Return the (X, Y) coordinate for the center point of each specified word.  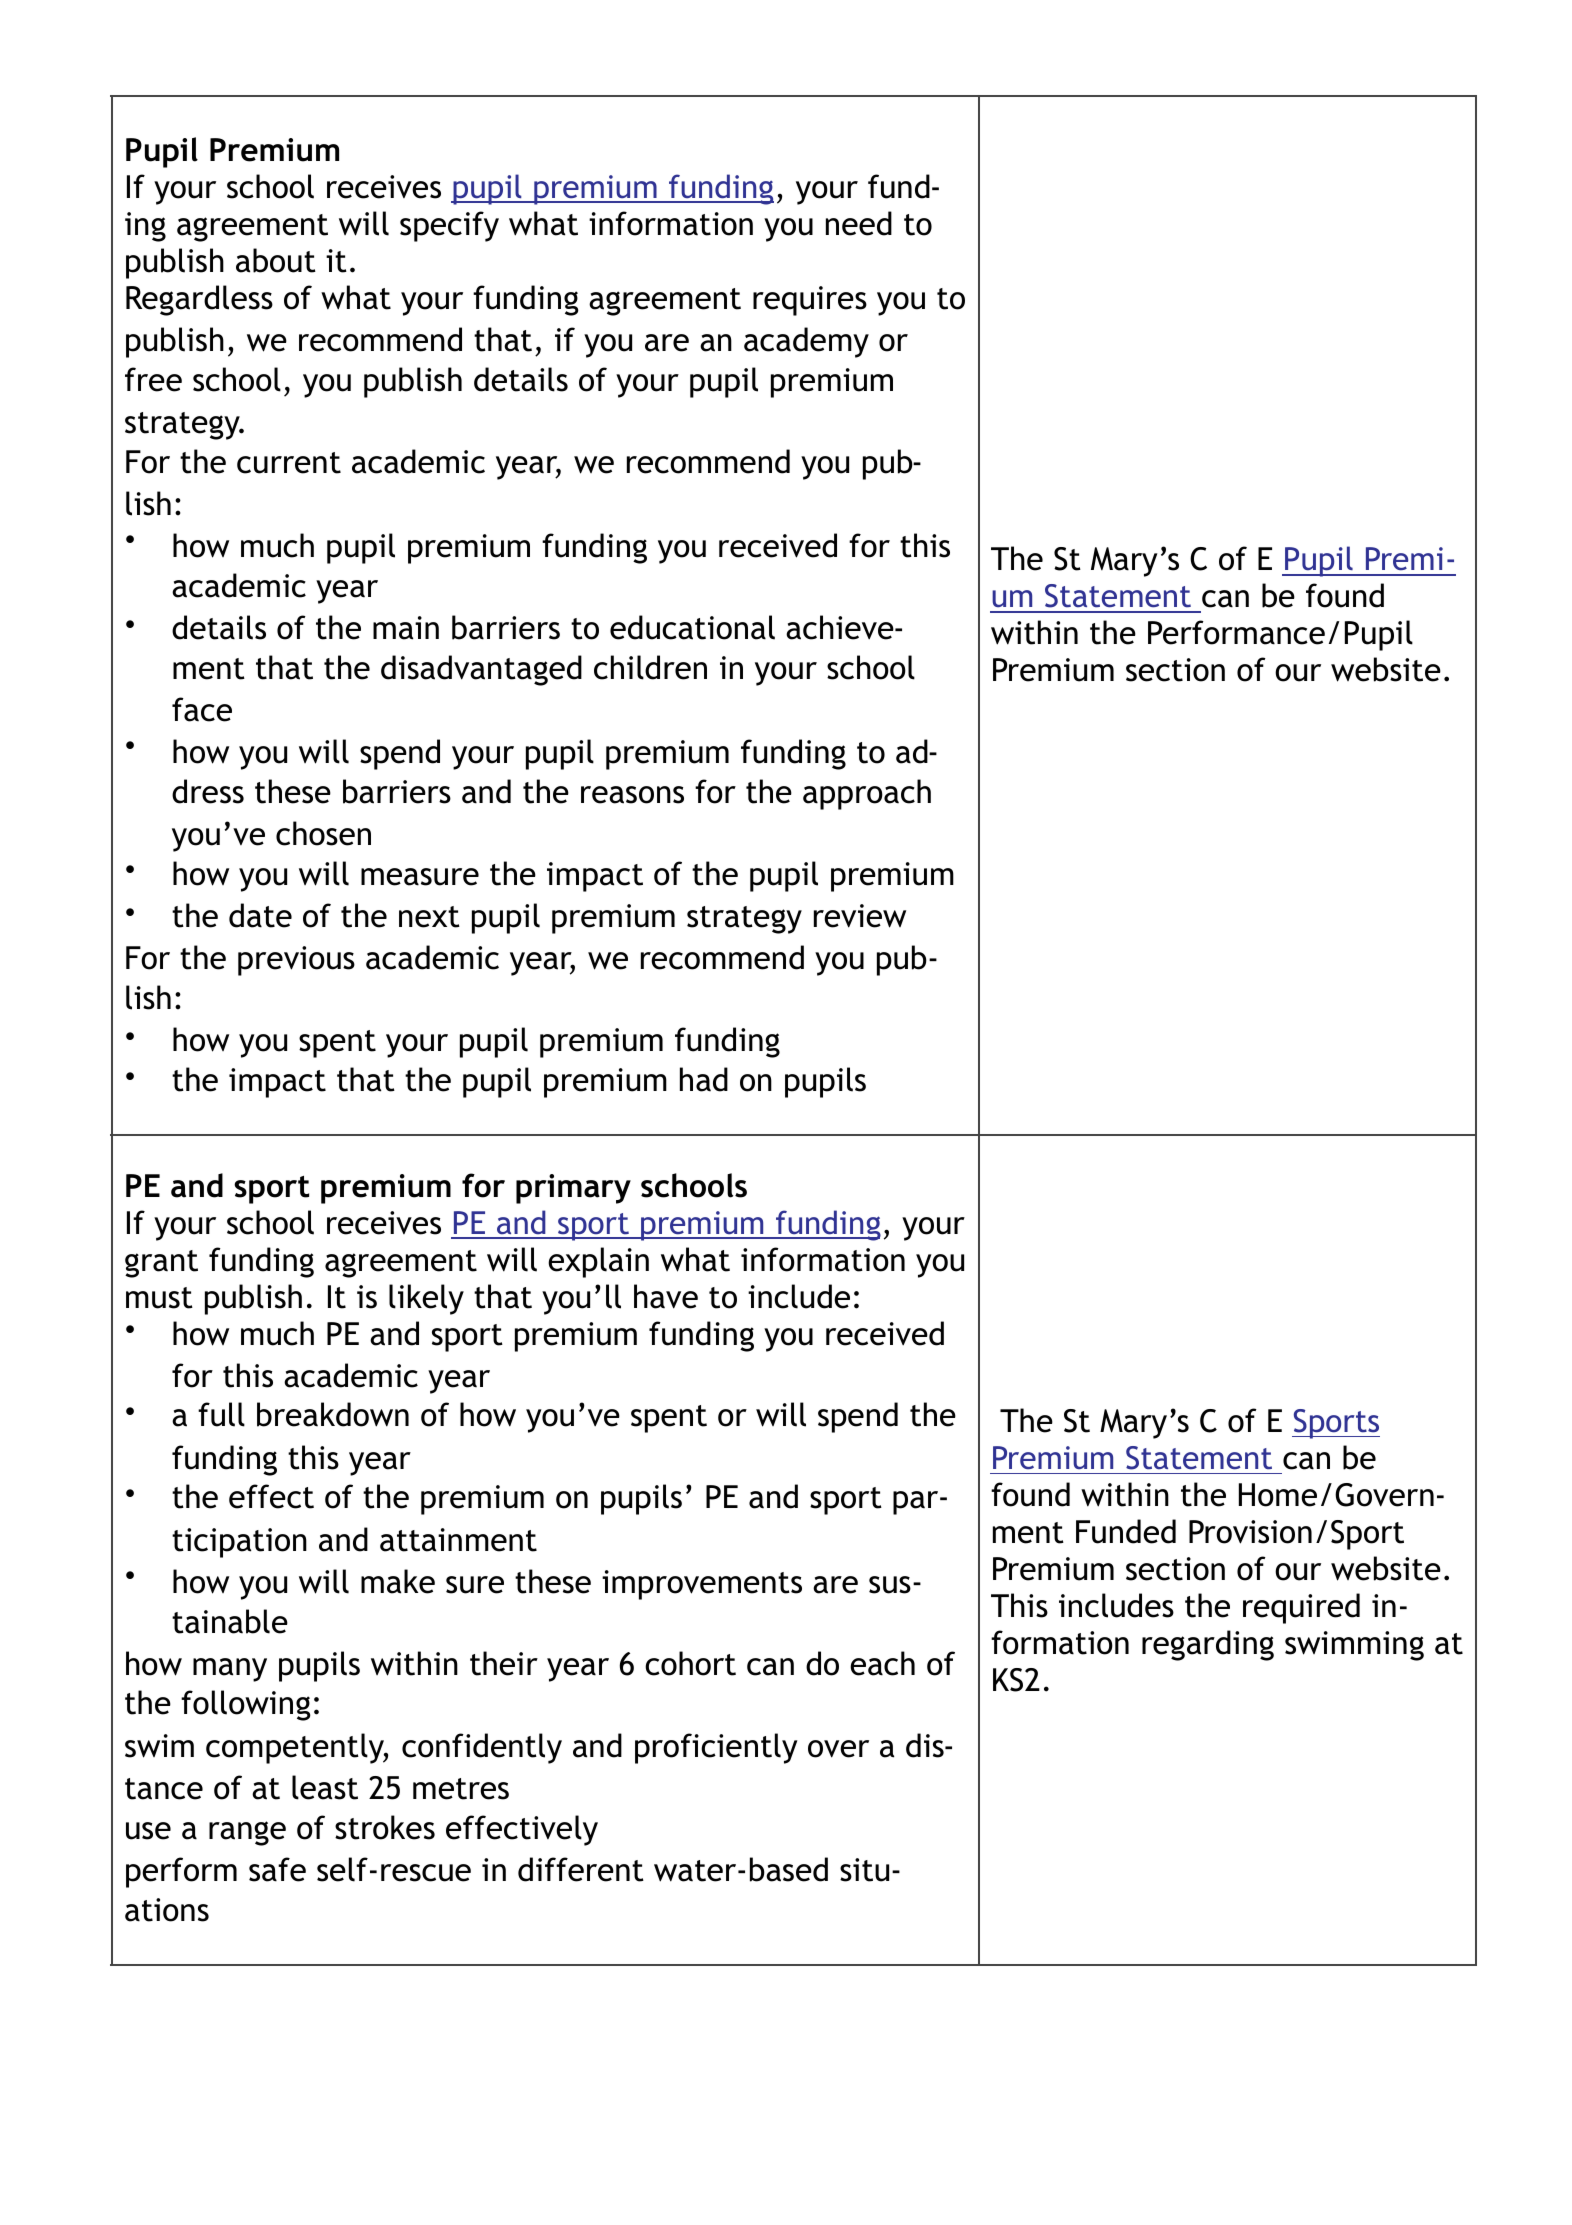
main (406, 628)
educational (692, 627)
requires (810, 301)
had (704, 1079)
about (276, 260)
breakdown (333, 1414)
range (247, 1833)
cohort (690, 1663)
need (859, 223)
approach (867, 794)
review (860, 916)
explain (598, 1262)
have (666, 1296)
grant (161, 1264)
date (260, 915)
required (1301, 1608)
